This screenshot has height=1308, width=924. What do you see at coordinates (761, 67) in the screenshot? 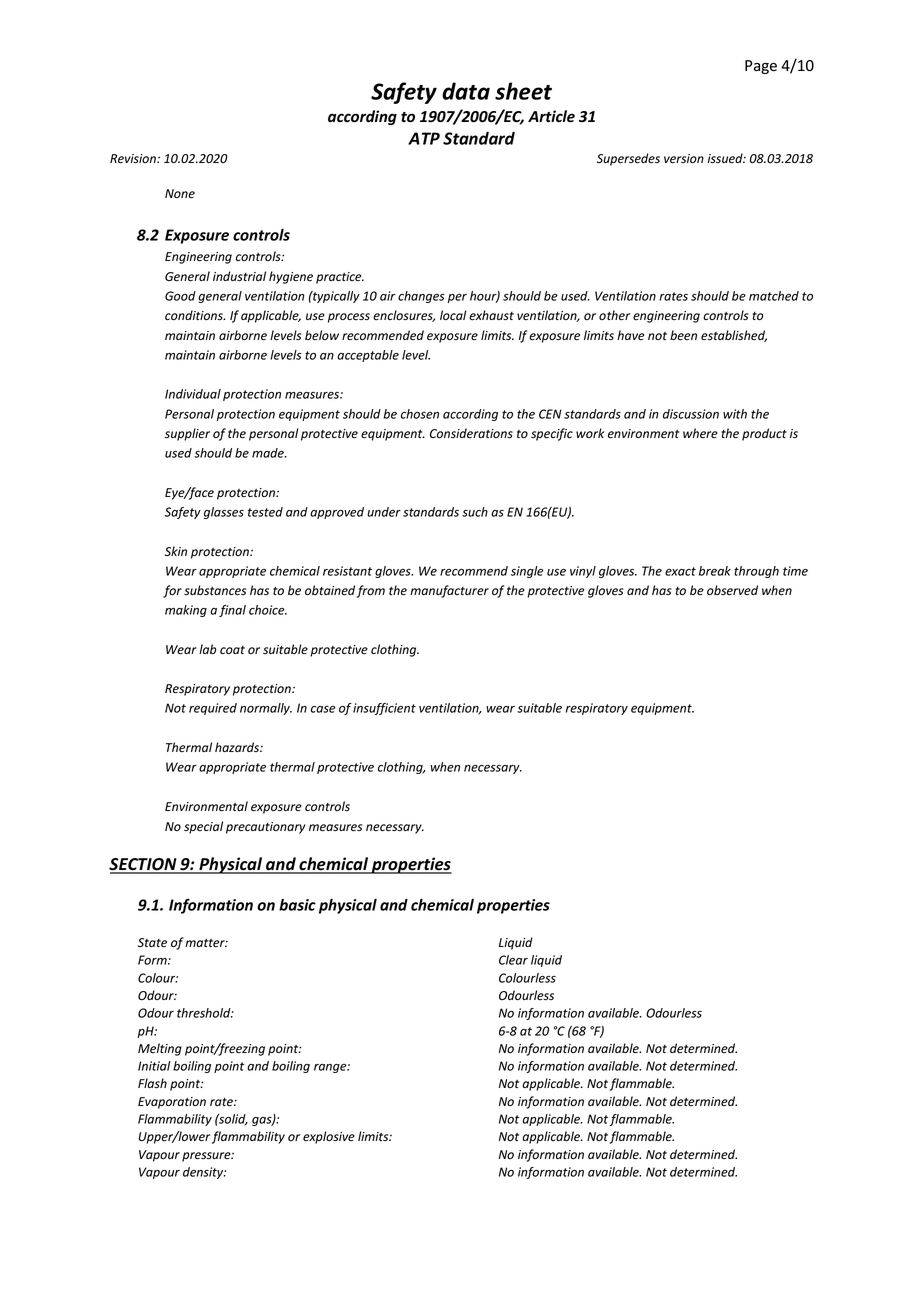
I see `Page` at bounding box center [761, 67].
